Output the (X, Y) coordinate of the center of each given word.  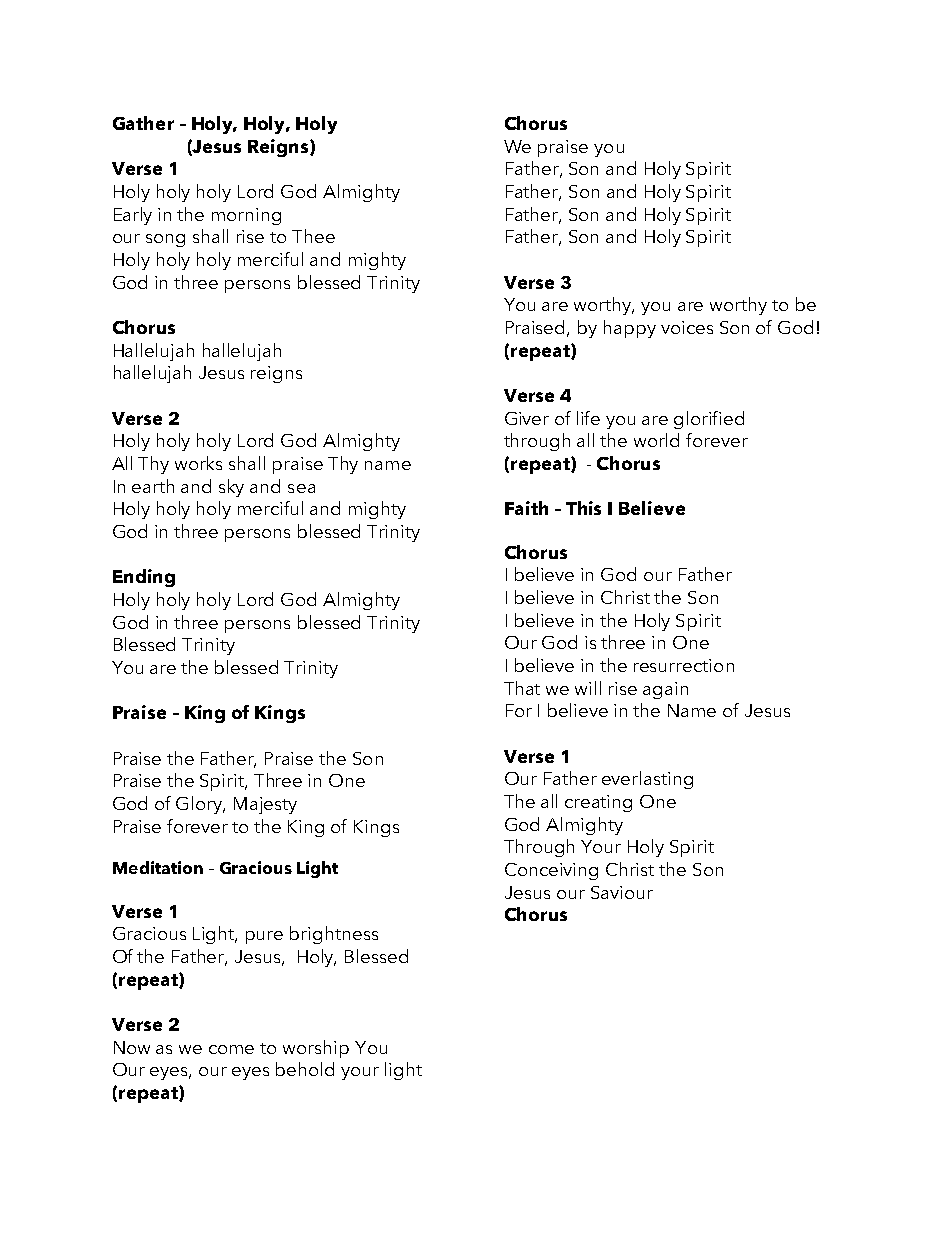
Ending (144, 578)
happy (630, 329)
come (231, 1049)
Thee (313, 236)
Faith (526, 508)
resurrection (684, 665)
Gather (143, 123)
